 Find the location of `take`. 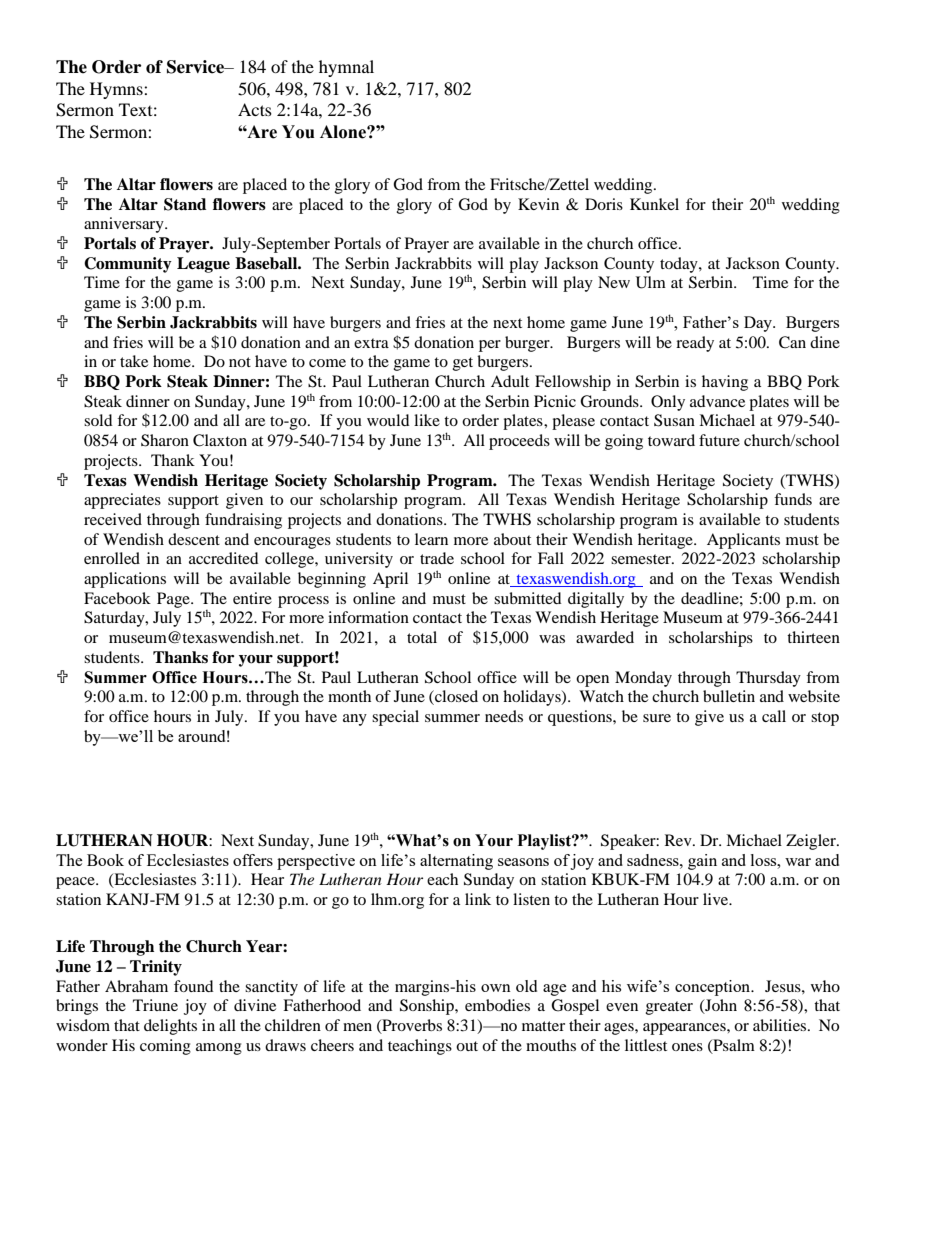

take is located at coordinates (134, 361).
